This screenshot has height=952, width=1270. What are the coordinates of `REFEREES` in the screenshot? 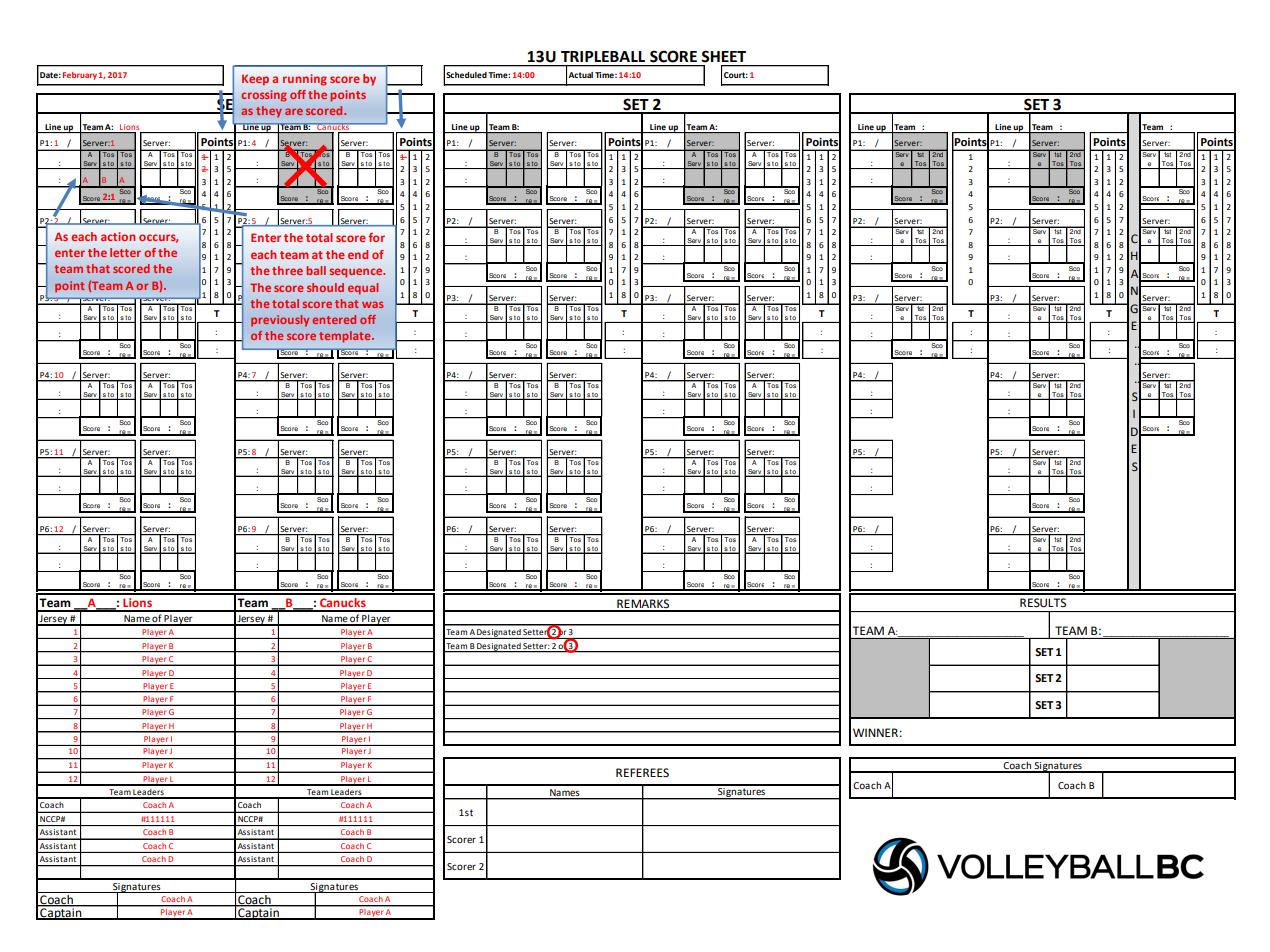 It's located at (642, 773).
